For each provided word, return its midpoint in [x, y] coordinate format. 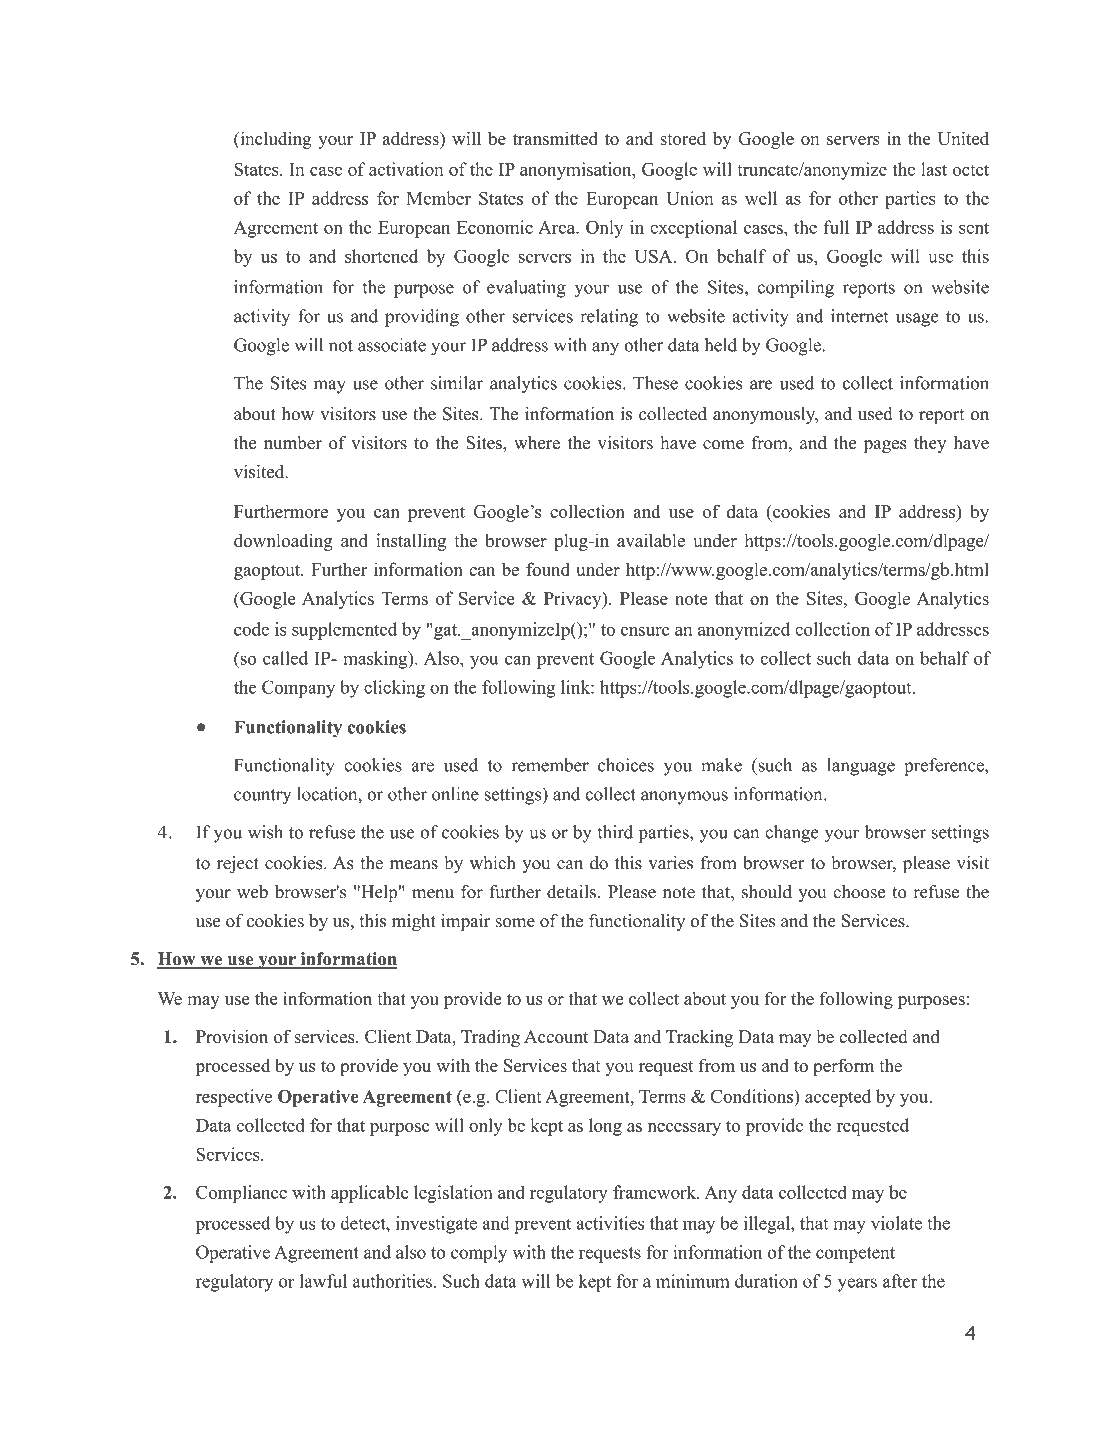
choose [859, 892]
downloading [283, 542]
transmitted [555, 138]
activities [610, 1223]
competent [855, 1255]
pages [885, 446]
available [651, 540]
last [934, 169]
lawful [323, 1281]
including [275, 140]
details [571, 892]
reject [238, 864]
